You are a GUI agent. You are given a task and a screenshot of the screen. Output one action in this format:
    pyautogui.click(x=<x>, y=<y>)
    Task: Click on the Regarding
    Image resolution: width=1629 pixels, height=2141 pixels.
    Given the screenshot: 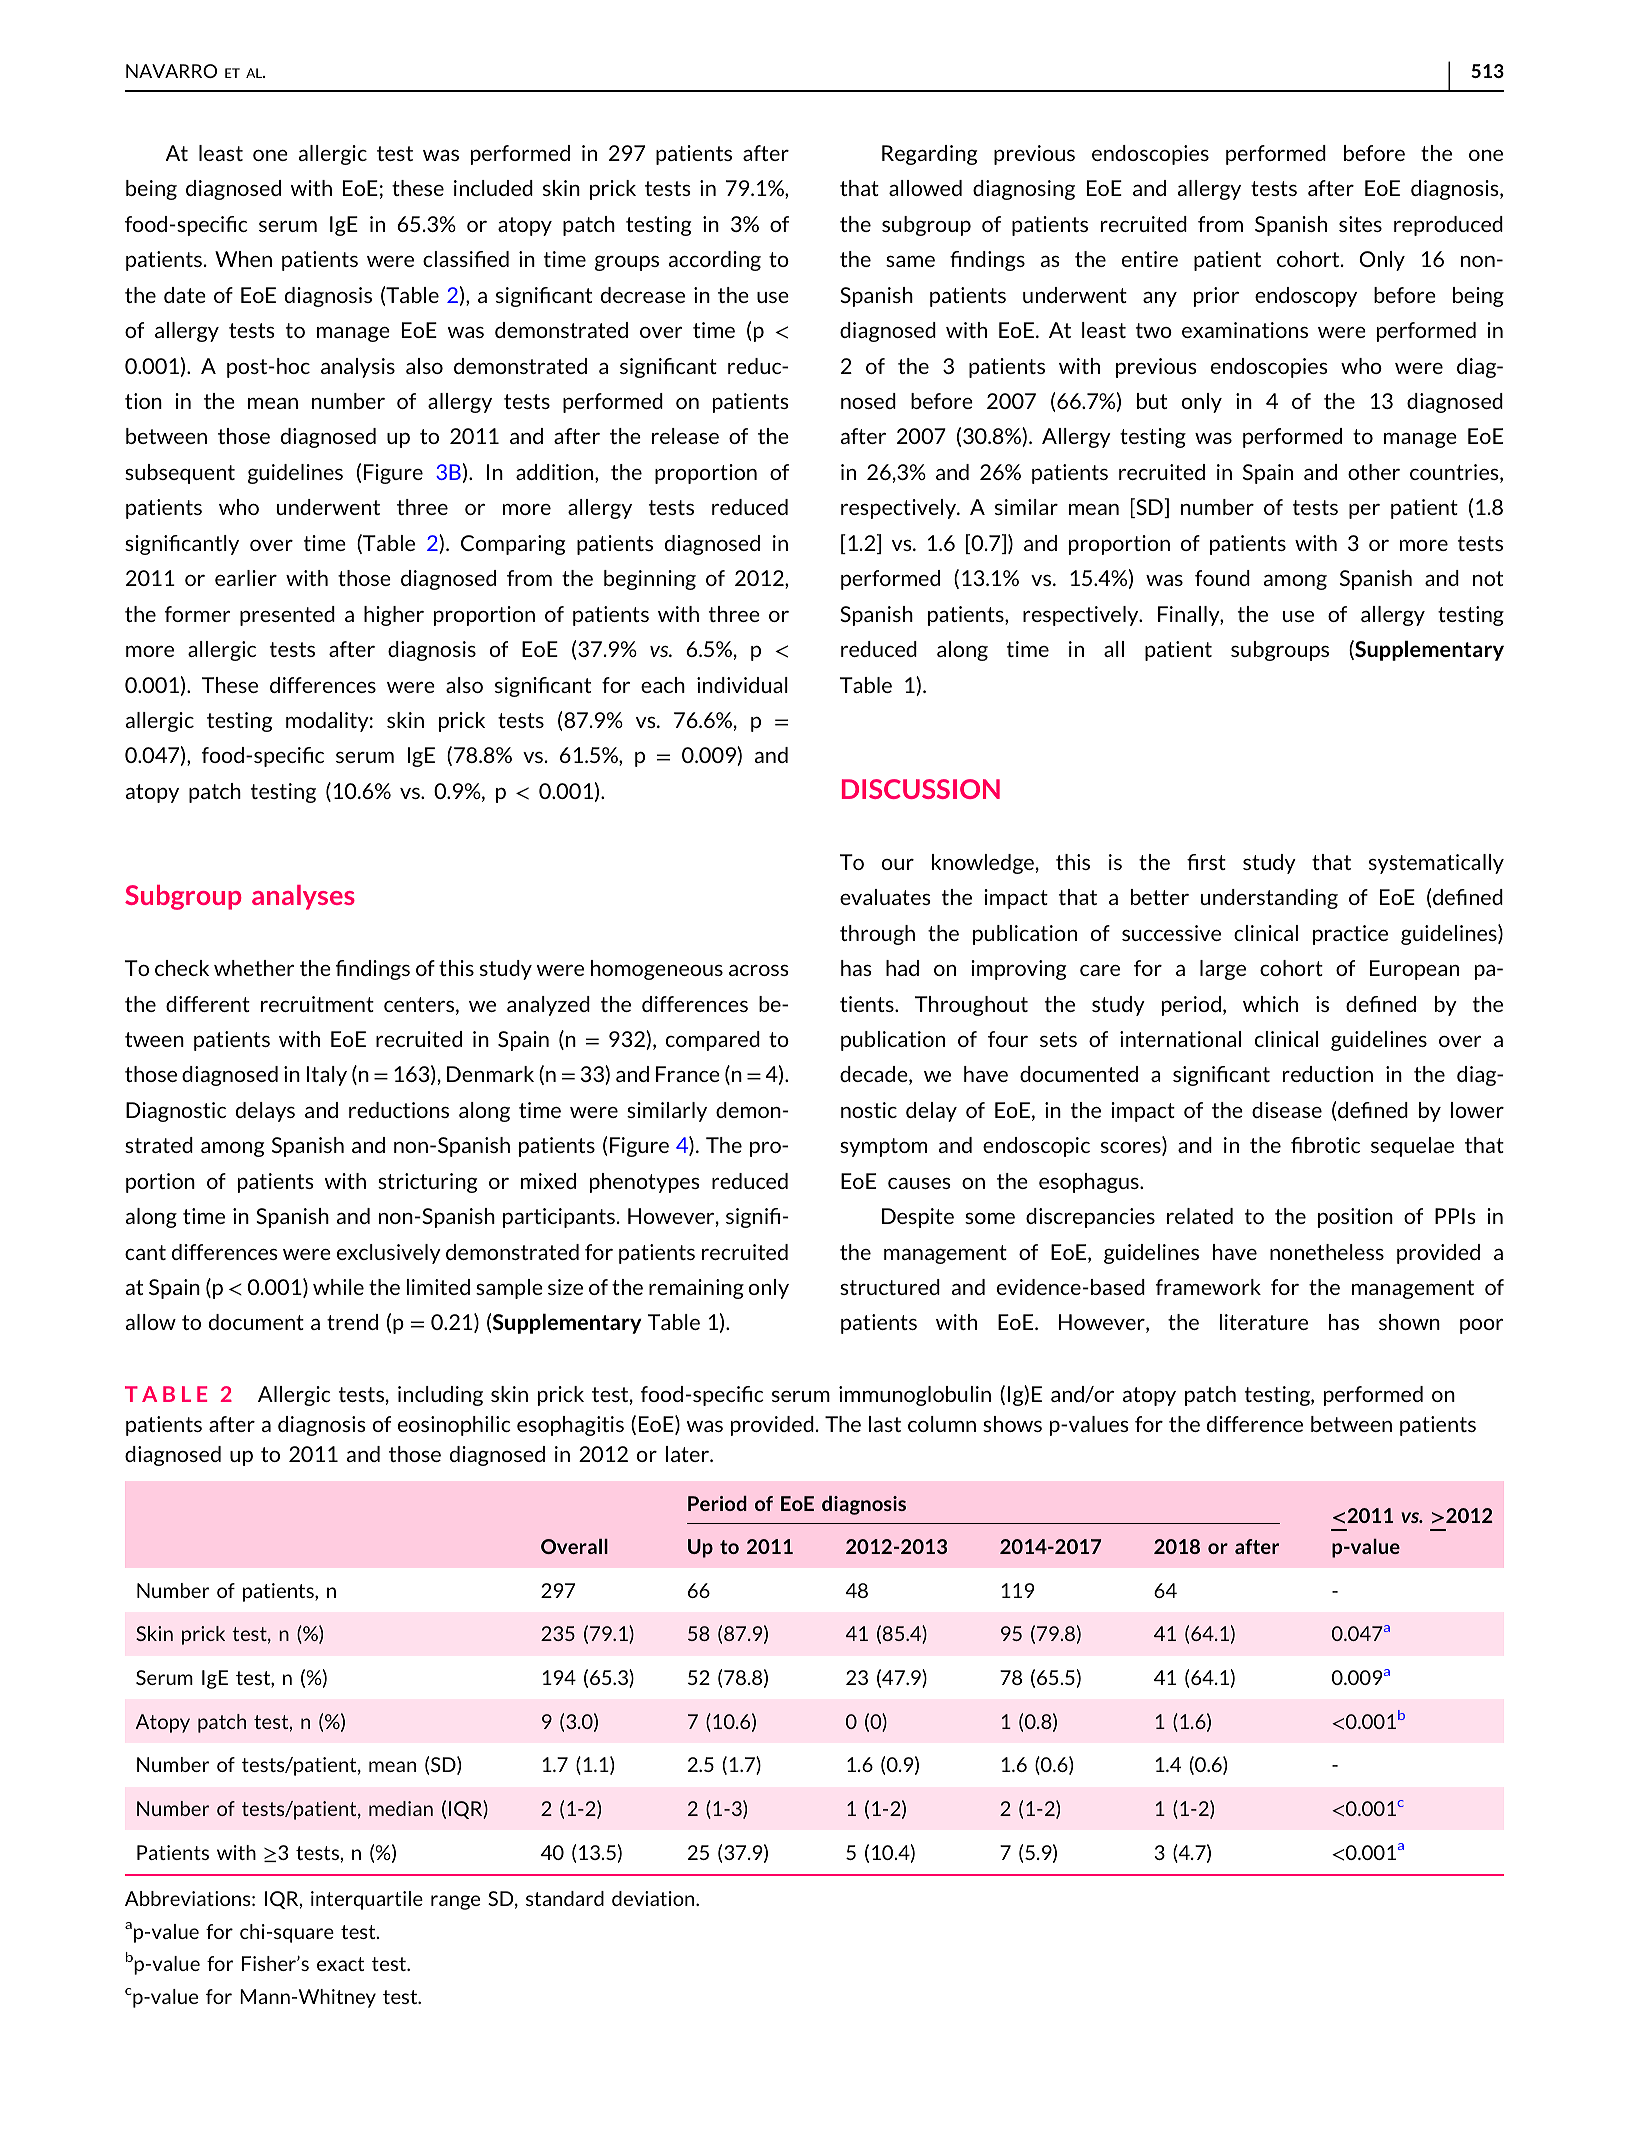 What is the action you would take?
    pyautogui.click(x=929, y=155)
